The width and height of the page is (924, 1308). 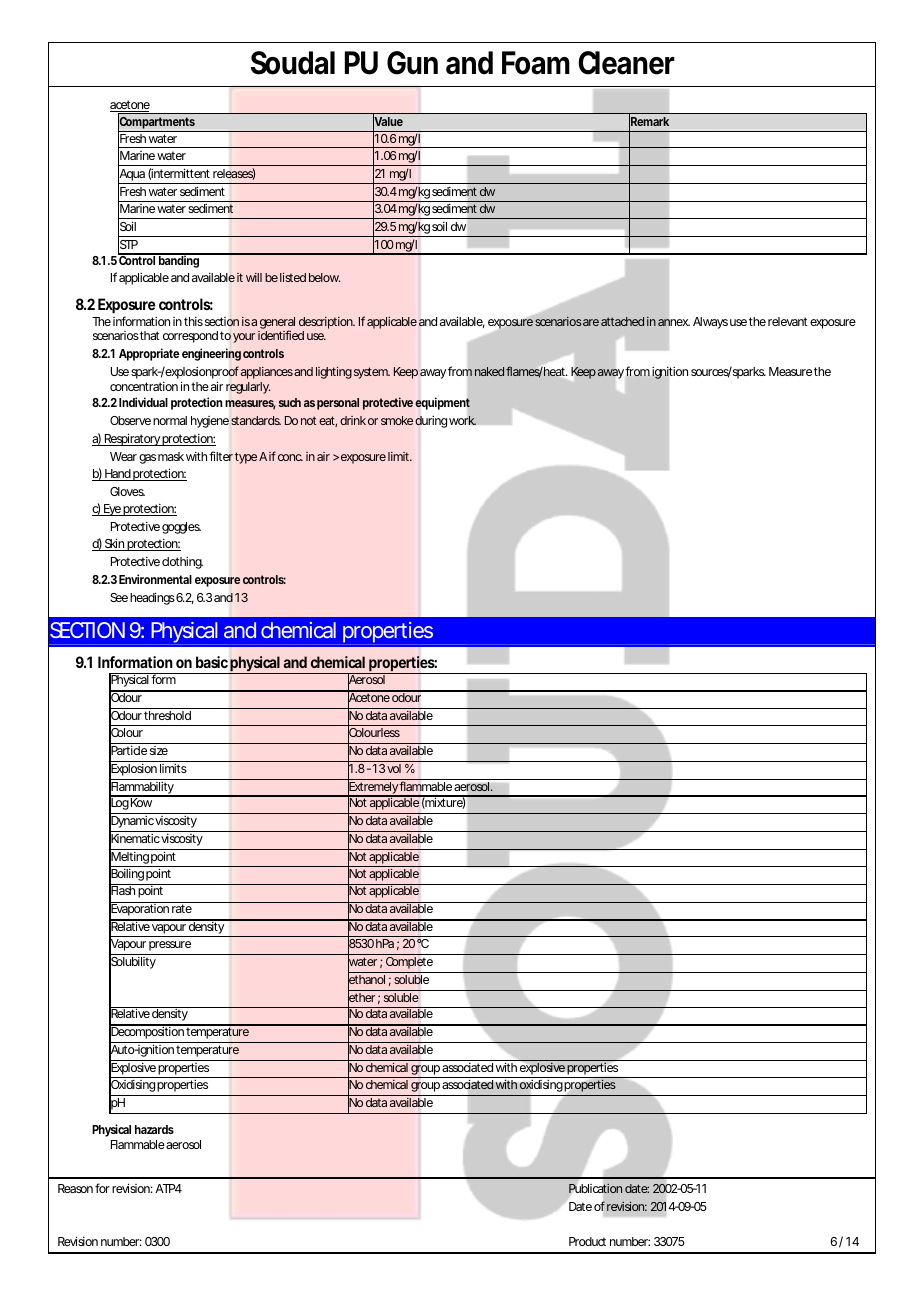 What do you see at coordinates (431, 422) in the page?
I see `during` at bounding box center [431, 422].
